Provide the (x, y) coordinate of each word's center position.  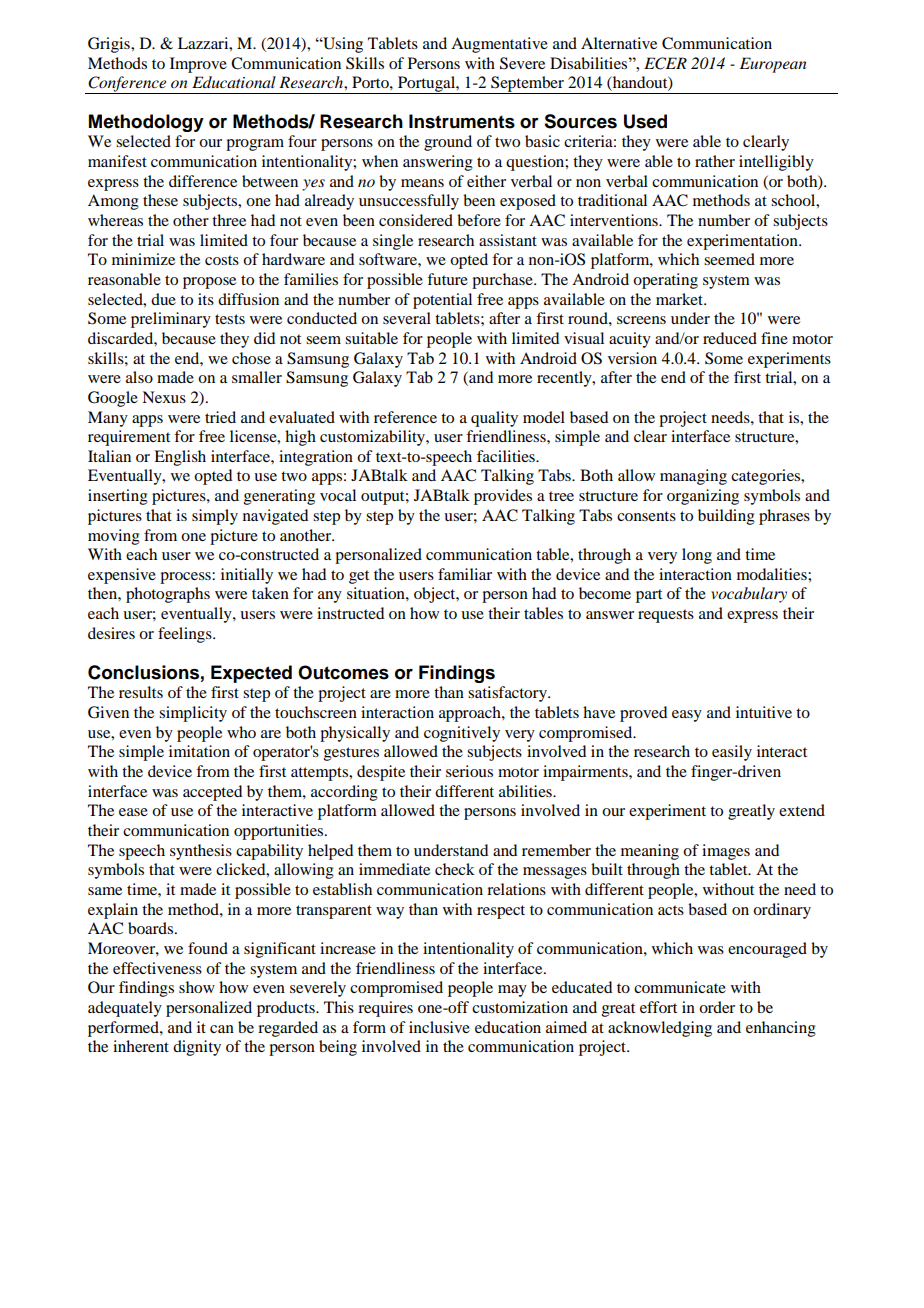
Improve (198, 65)
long (697, 556)
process (186, 578)
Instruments (462, 121)
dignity (197, 1048)
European (773, 65)
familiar (465, 574)
